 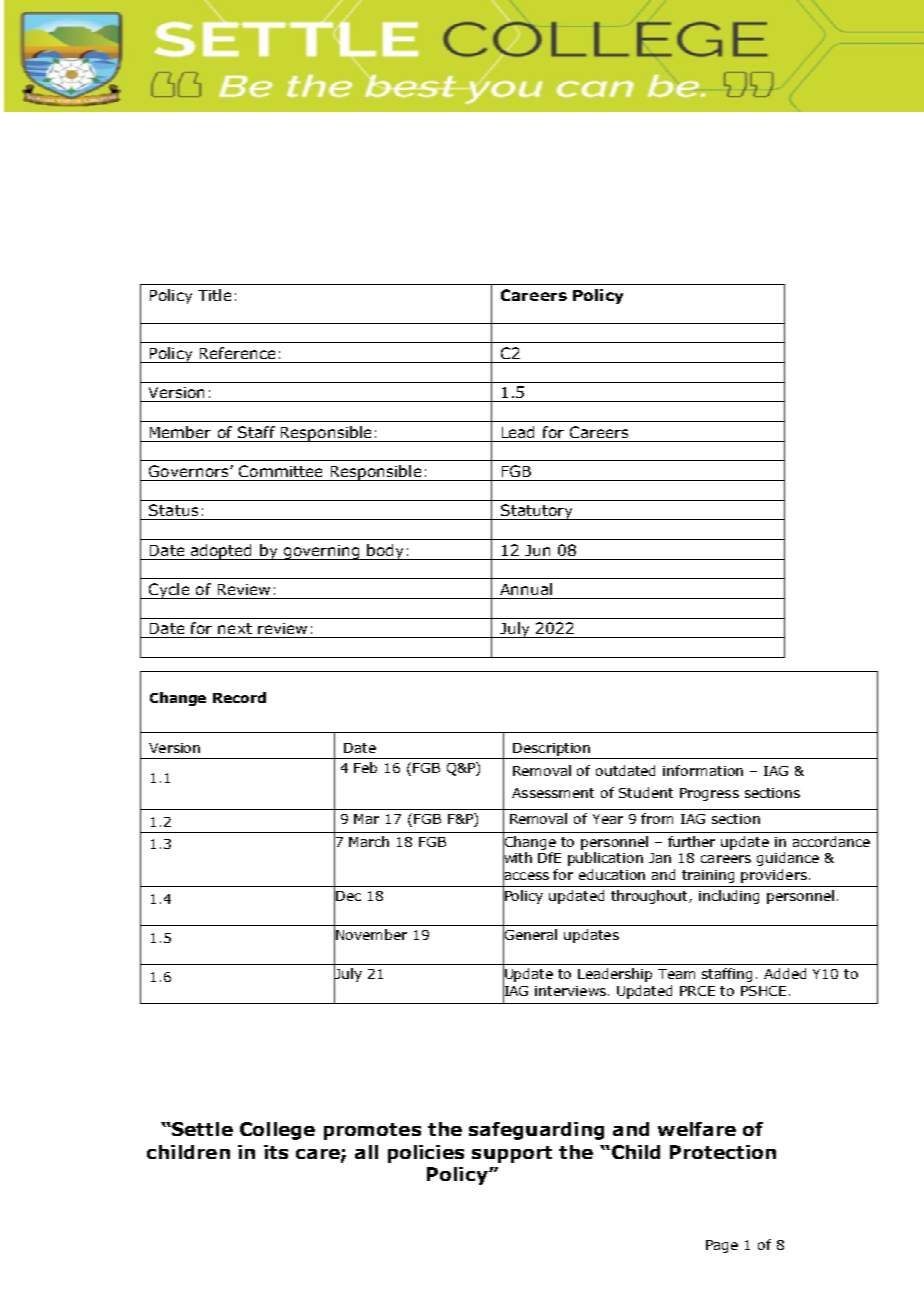 I want to click on March, so click(x=369, y=841).
